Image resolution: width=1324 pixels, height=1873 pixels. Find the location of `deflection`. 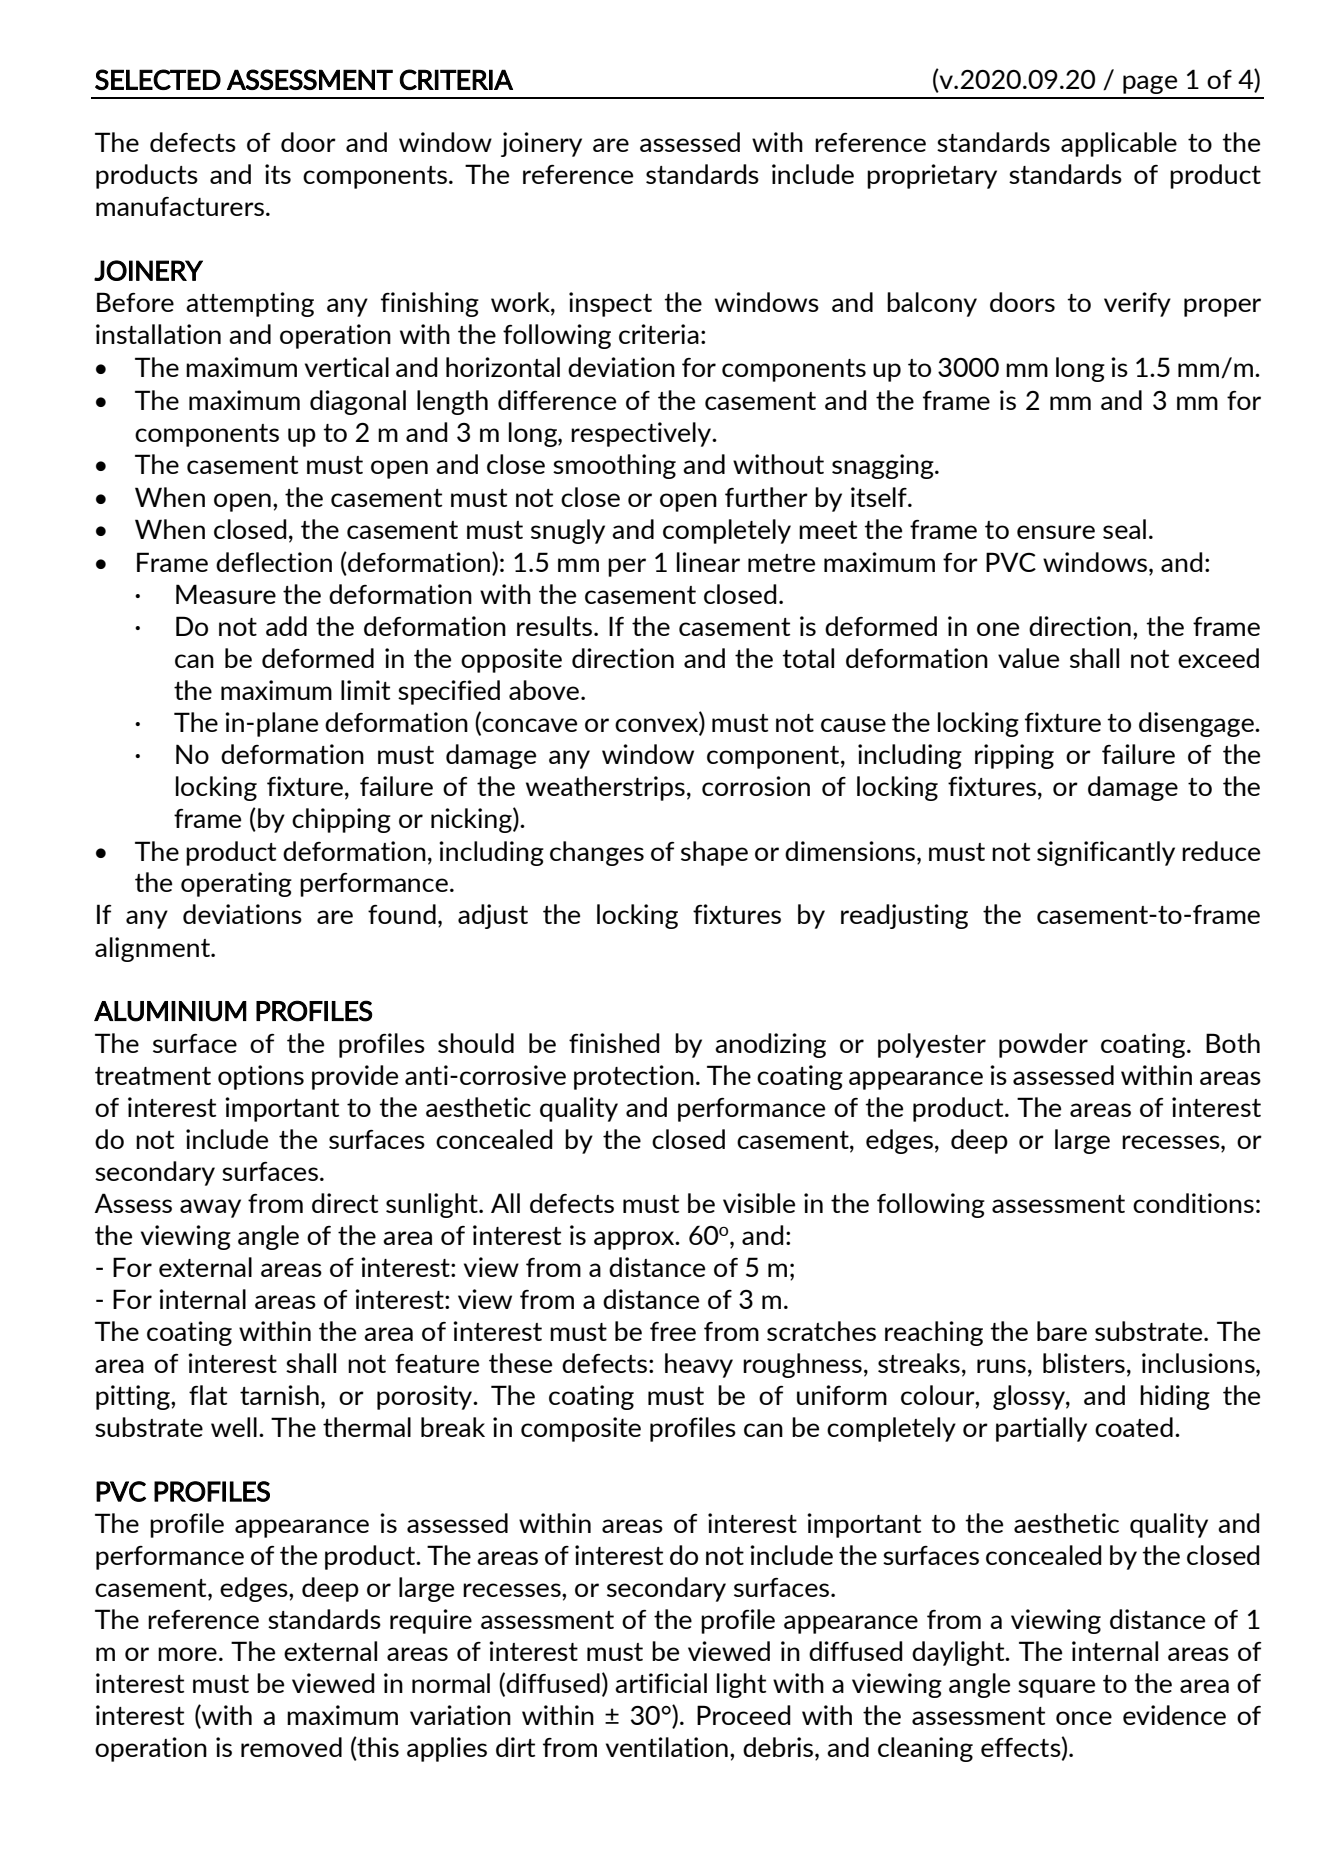

deflection is located at coordinates (274, 562).
